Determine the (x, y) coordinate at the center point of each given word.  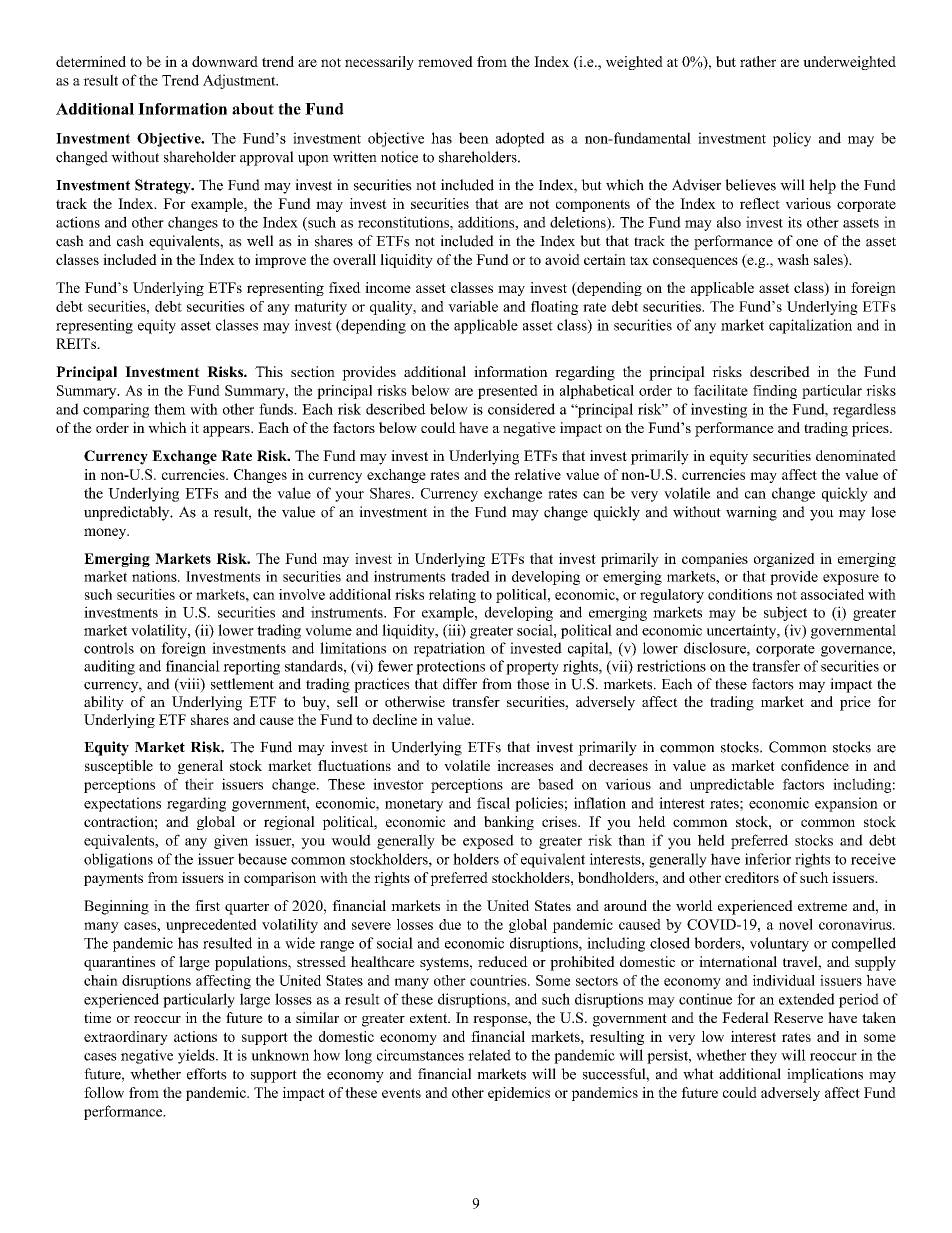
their (199, 784)
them (170, 409)
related (489, 1055)
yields (197, 1056)
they (763, 1056)
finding (775, 392)
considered (521, 409)
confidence (815, 765)
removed (445, 61)
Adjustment (240, 81)
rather (758, 61)
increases (525, 765)
